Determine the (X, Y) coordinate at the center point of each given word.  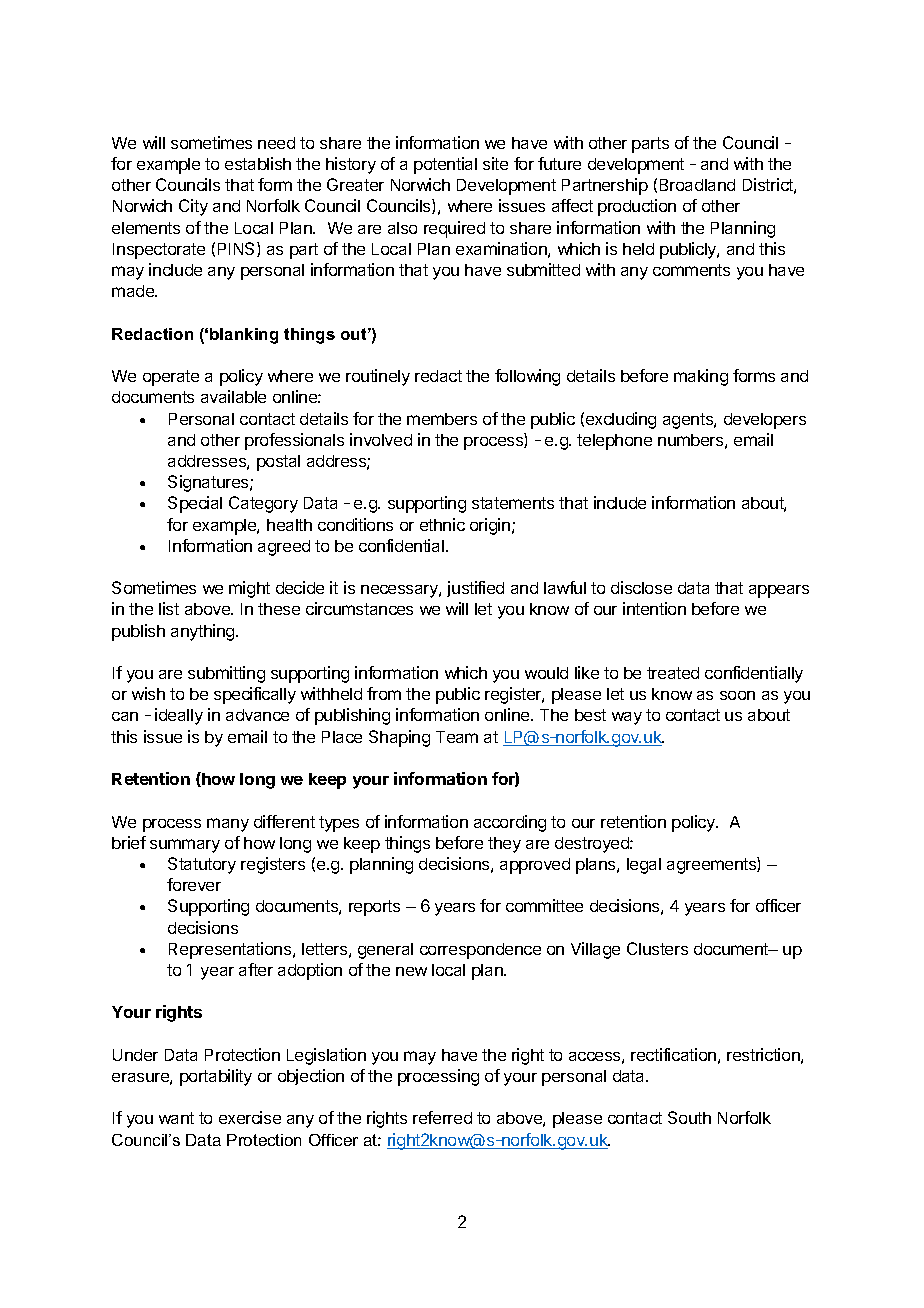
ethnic (442, 524)
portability (216, 1077)
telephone (614, 442)
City (193, 207)
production (637, 207)
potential (445, 165)
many (228, 825)
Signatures (209, 483)
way (627, 718)
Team (457, 737)
